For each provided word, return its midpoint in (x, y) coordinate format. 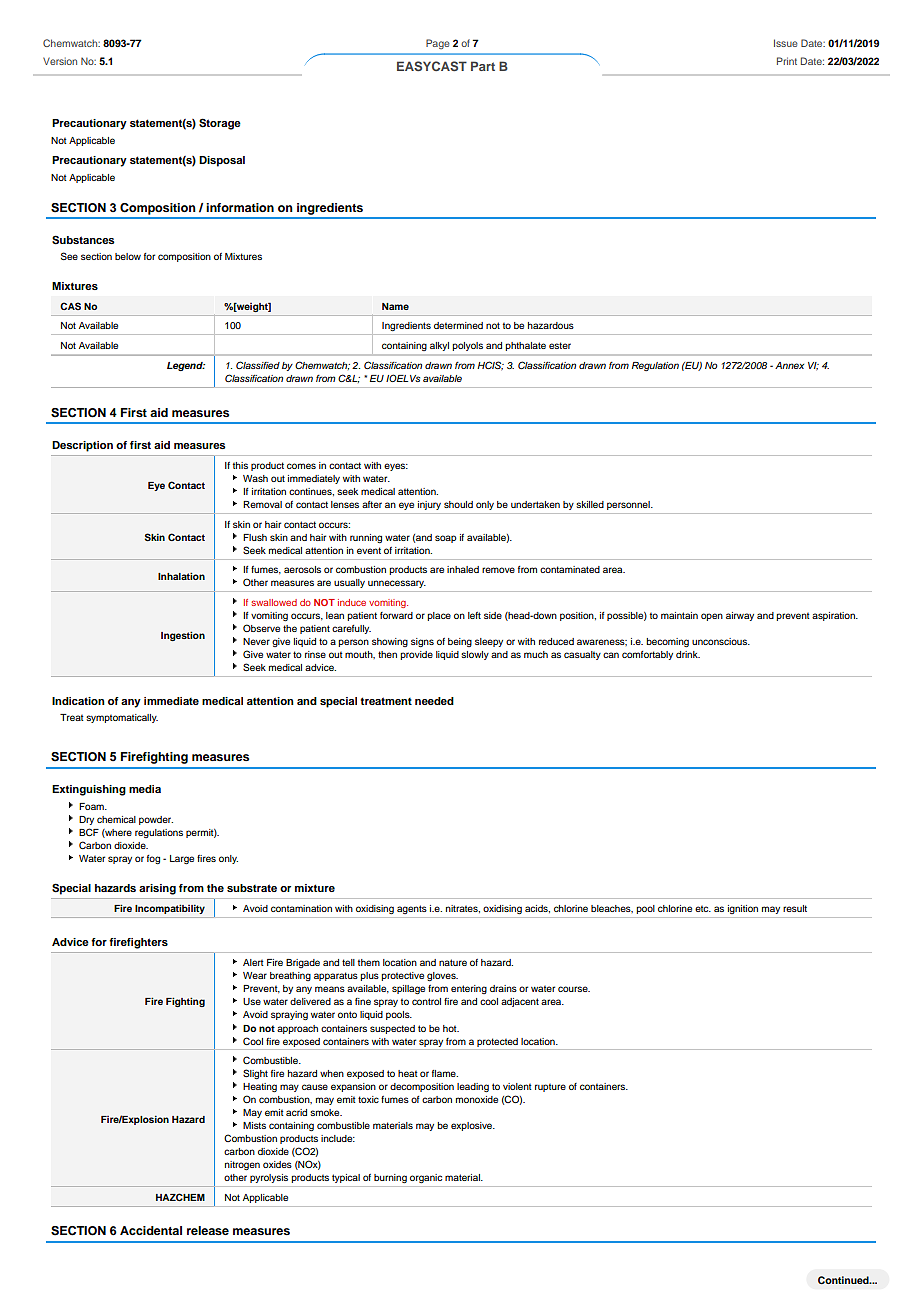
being (460, 642)
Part (483, 66)
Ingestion (183, 636)
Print (787, 61)
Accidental (151, 1230)
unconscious (721, 641)
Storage (220, 124)
